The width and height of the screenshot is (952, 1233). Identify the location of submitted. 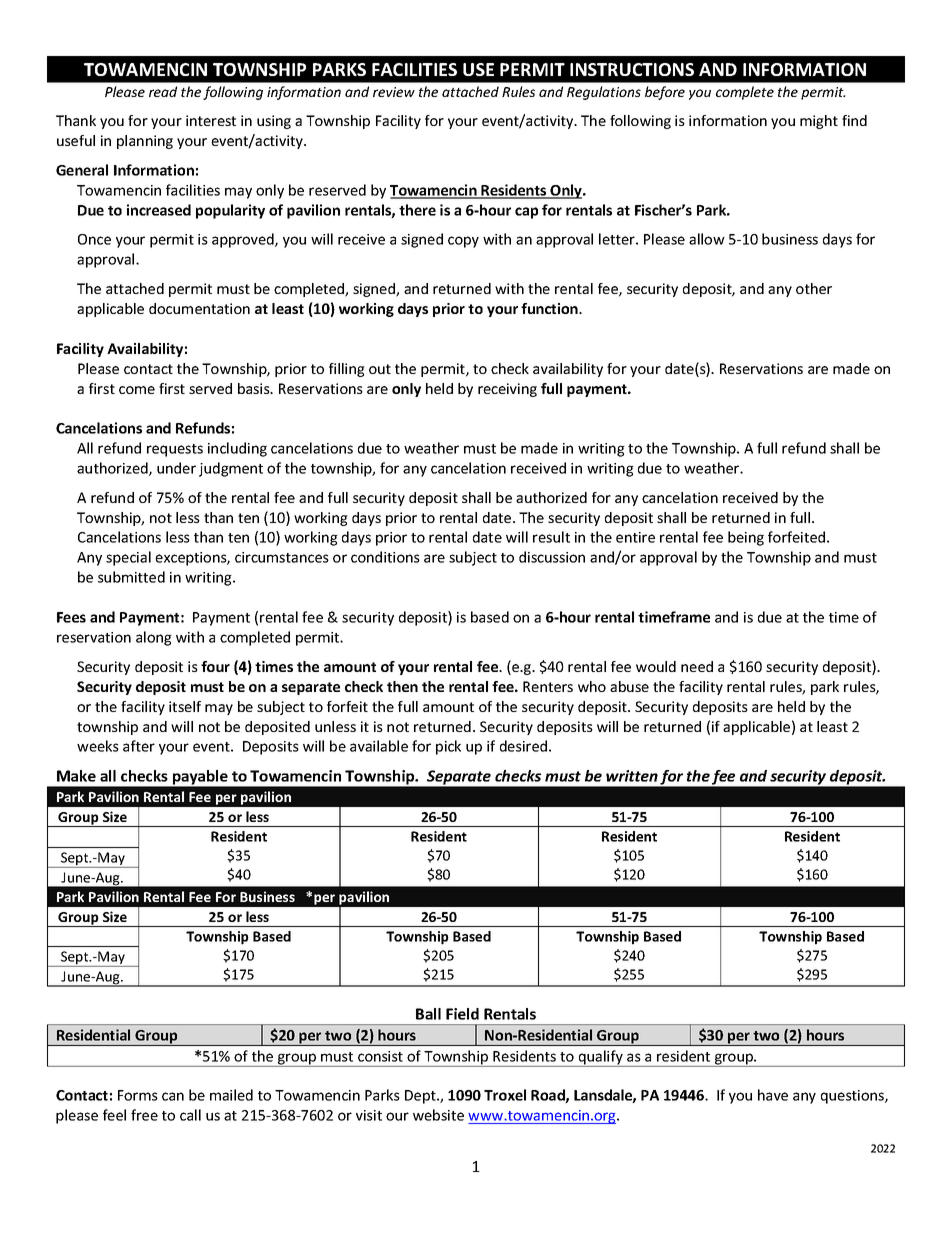
(131, 577).
